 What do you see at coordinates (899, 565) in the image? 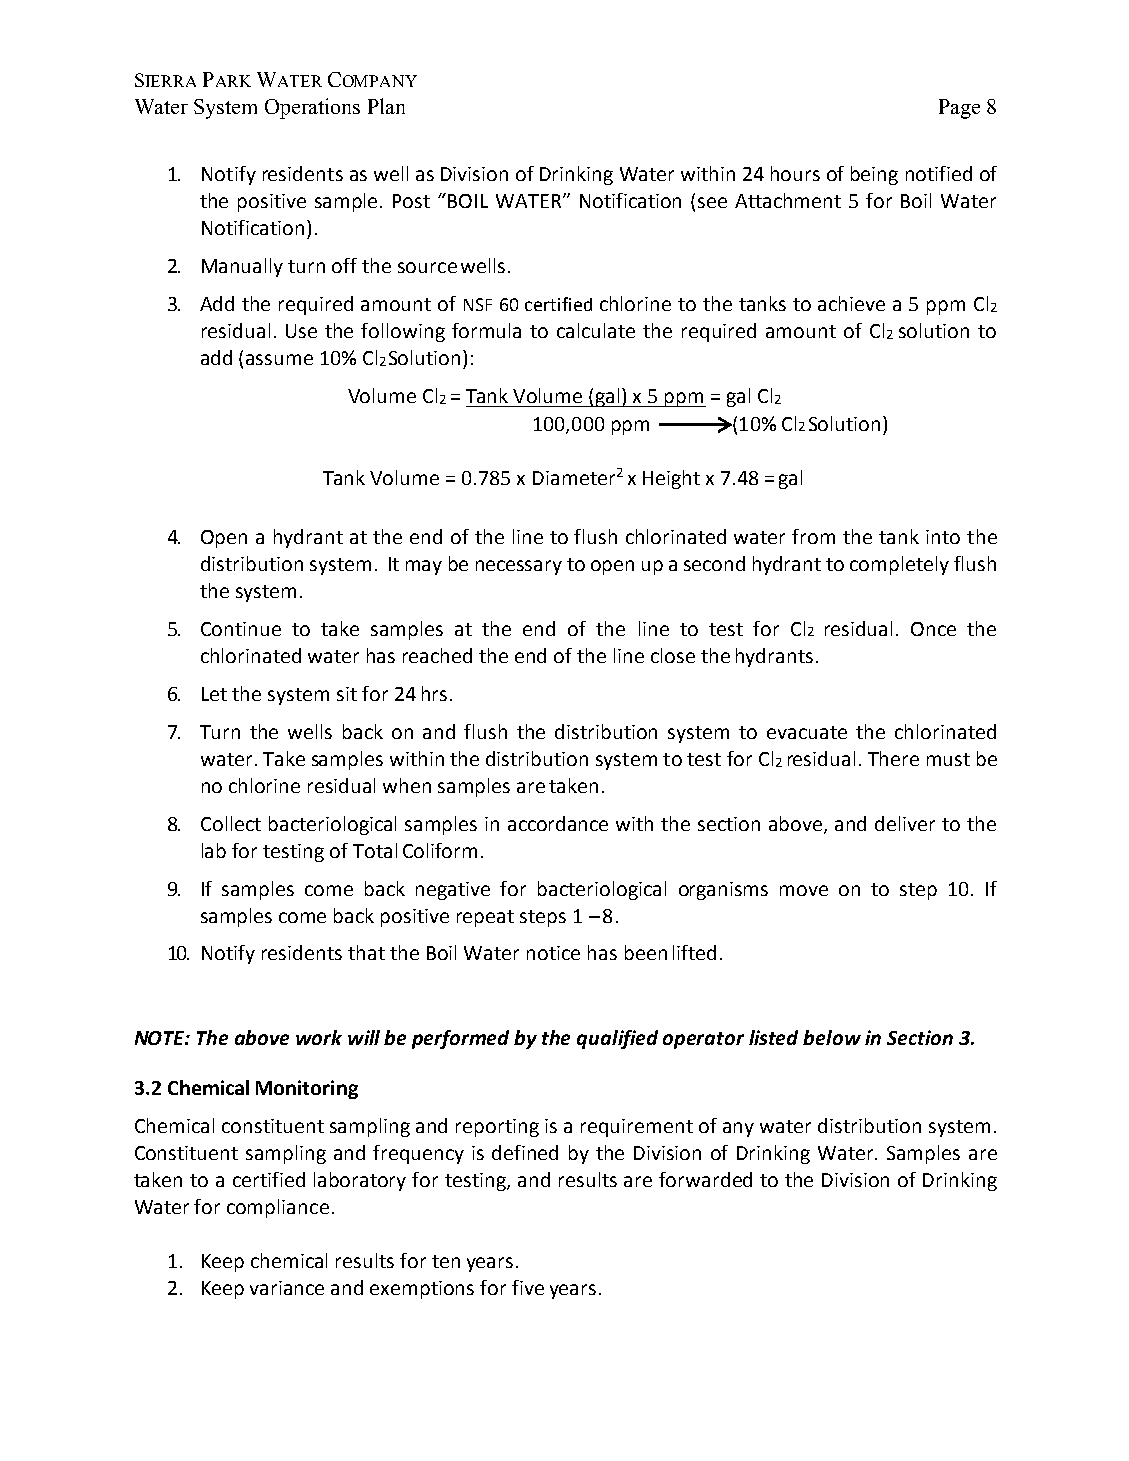
I see `completely` at bounding box center [899, 565].
